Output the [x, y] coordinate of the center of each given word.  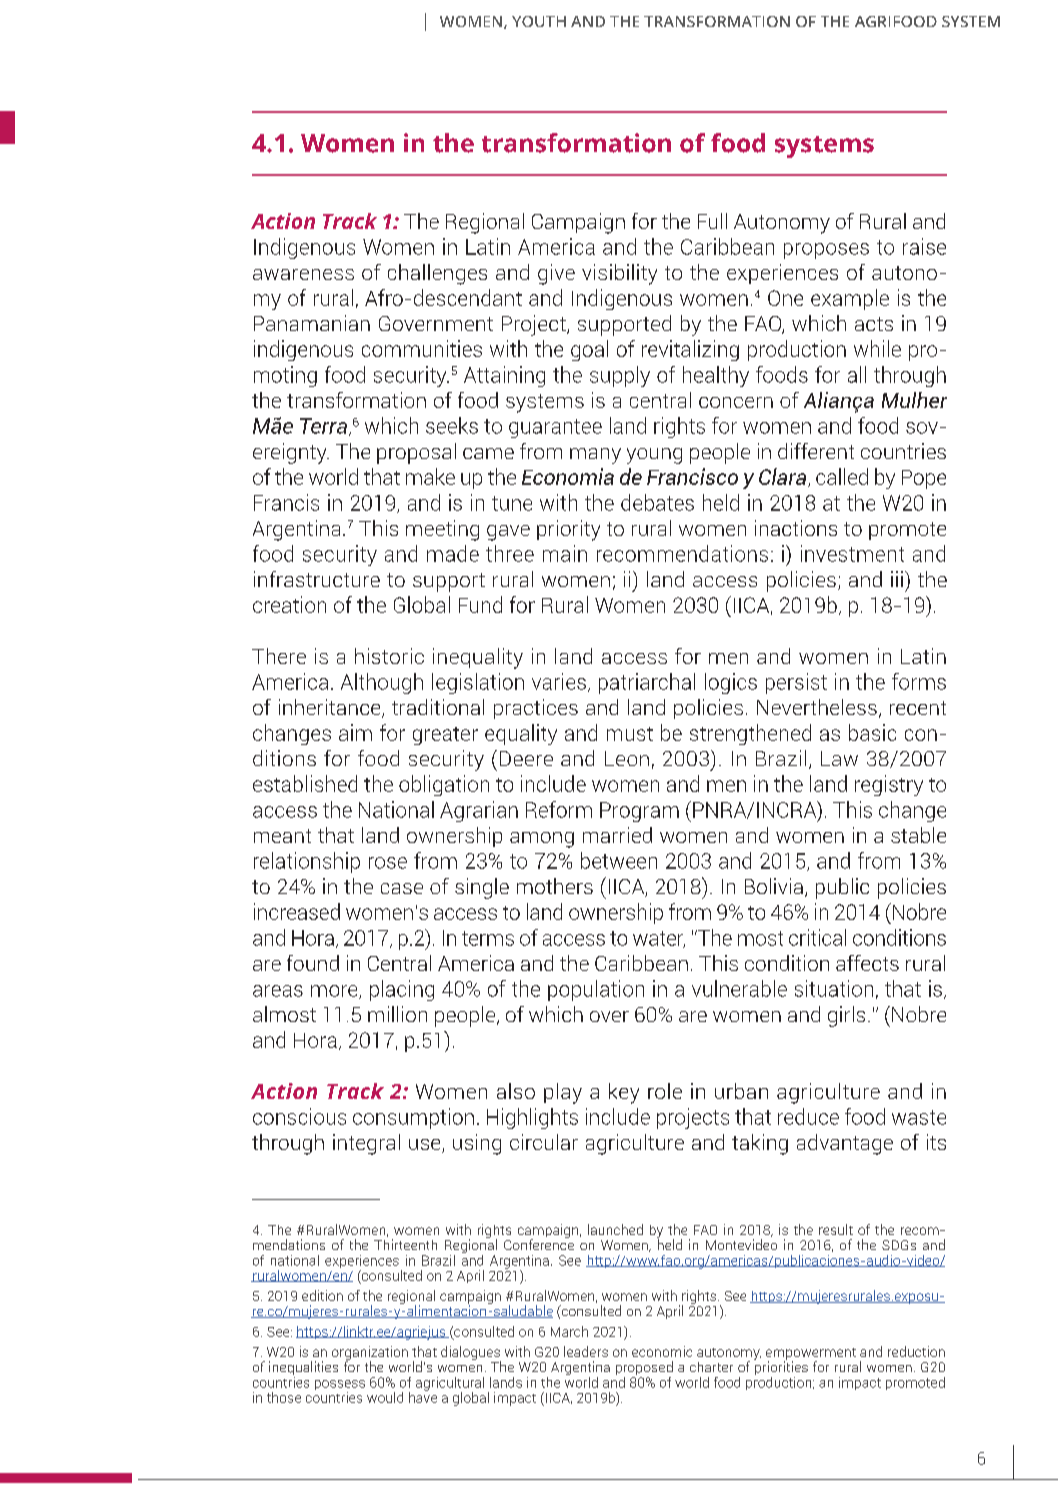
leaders [586, 1351]
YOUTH [539, 21]
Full [712, 221]
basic [872, 732]
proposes [826, 251]
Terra [325, 427]
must [630, 734]
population [596, 990]
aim [355, 732]
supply [620, 376]
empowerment [811, 1355]
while [877, 348]
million [397, 1014]
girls [846, 1016]
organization [370, 1354]
